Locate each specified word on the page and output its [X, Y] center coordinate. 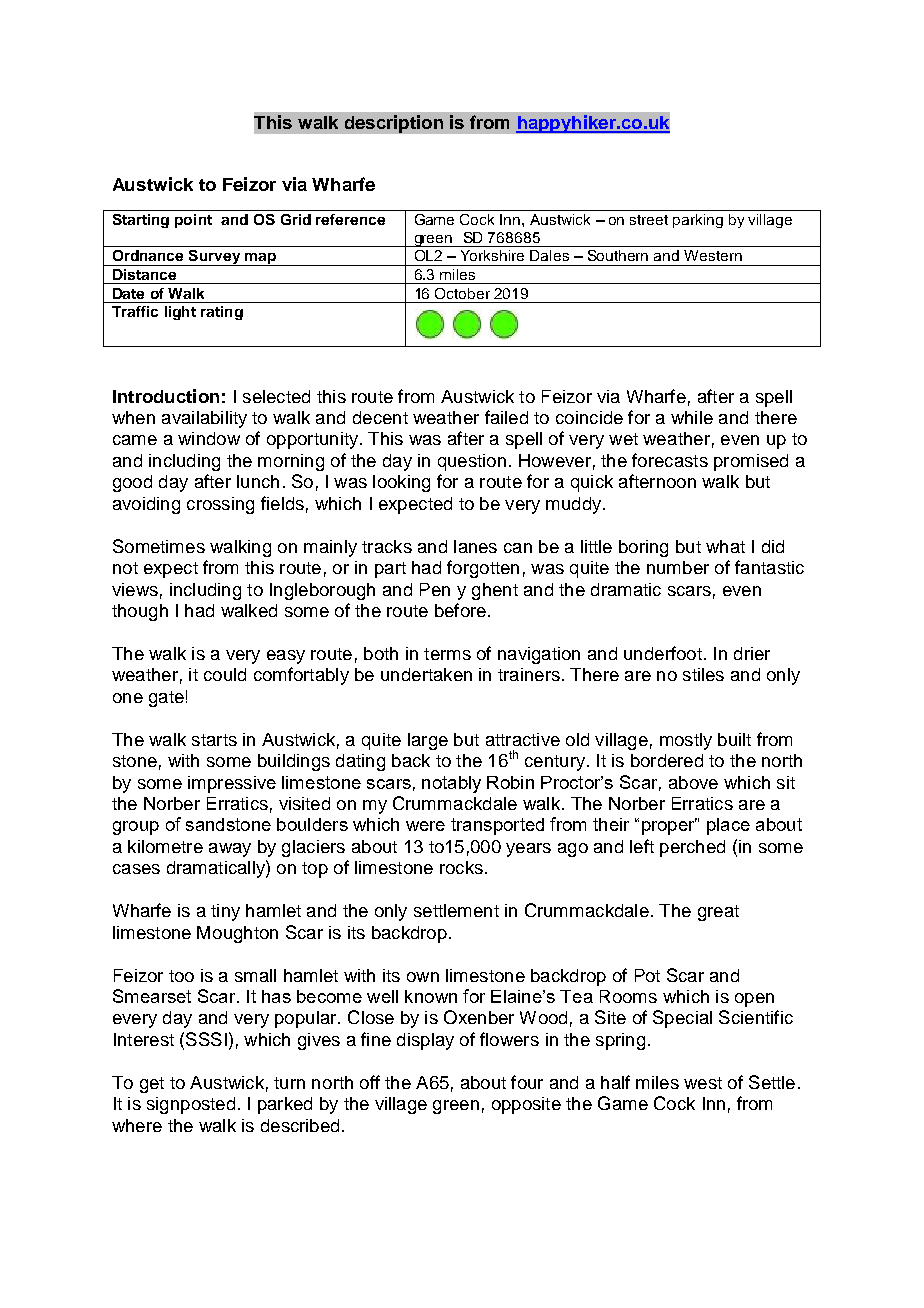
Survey [214, 258]
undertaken [426, 674]
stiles [703, 674]
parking [698, 221]
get [152, 1085]
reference [350, 219]
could [225, 674]
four [527, 1082]
